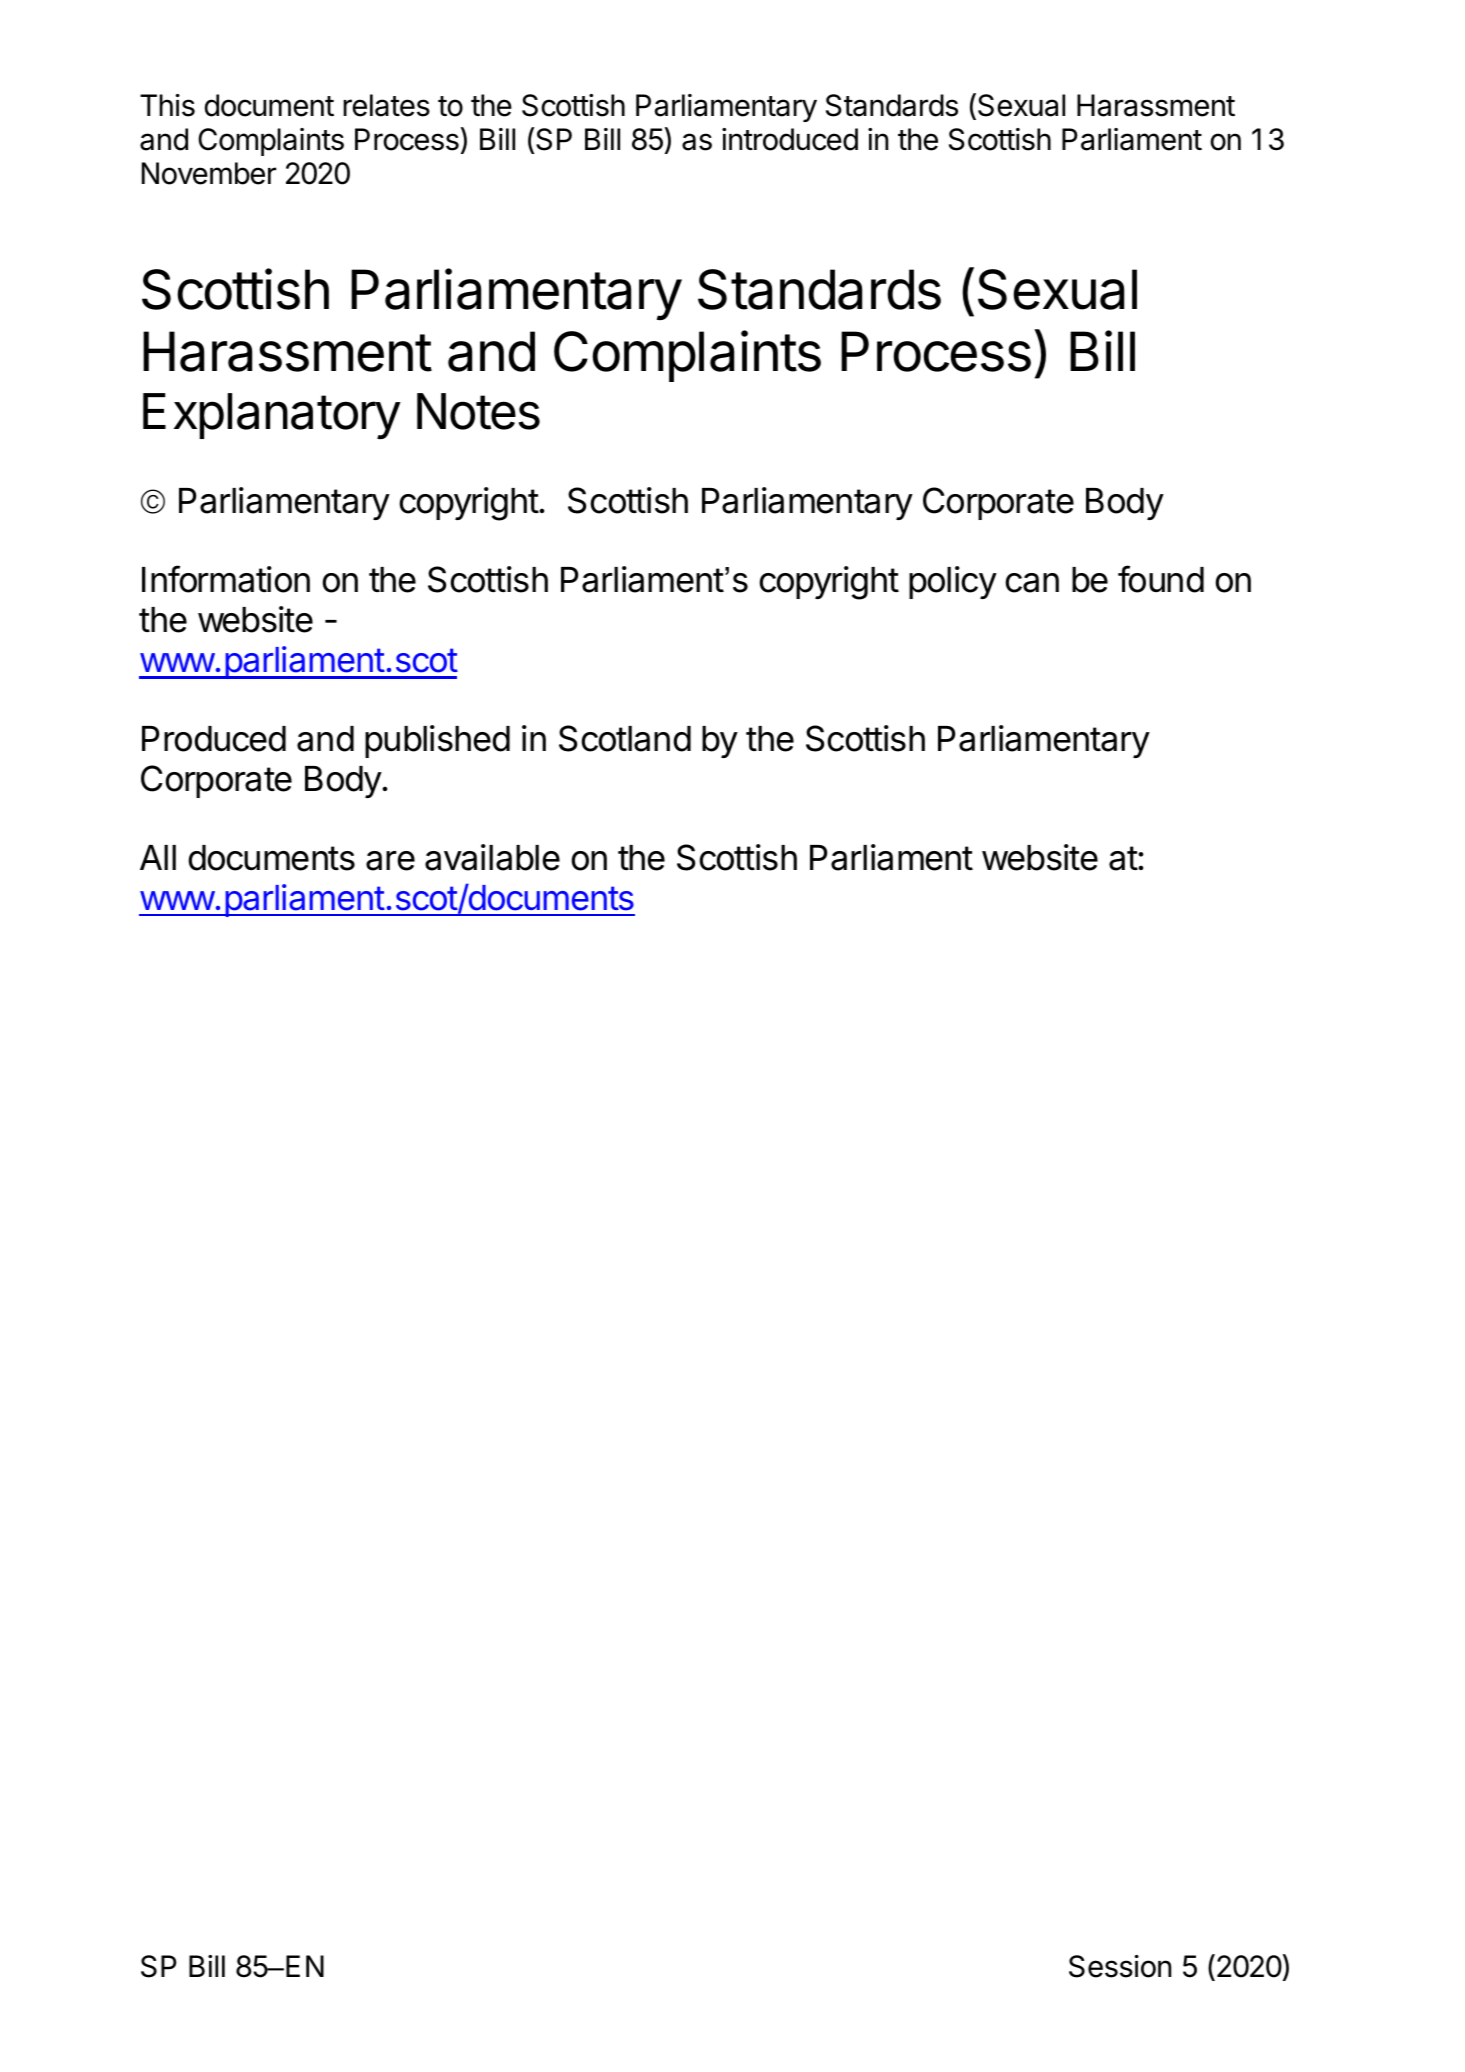 This document has width=1465, height=2072. I want to click on November, so click(209, 173).
